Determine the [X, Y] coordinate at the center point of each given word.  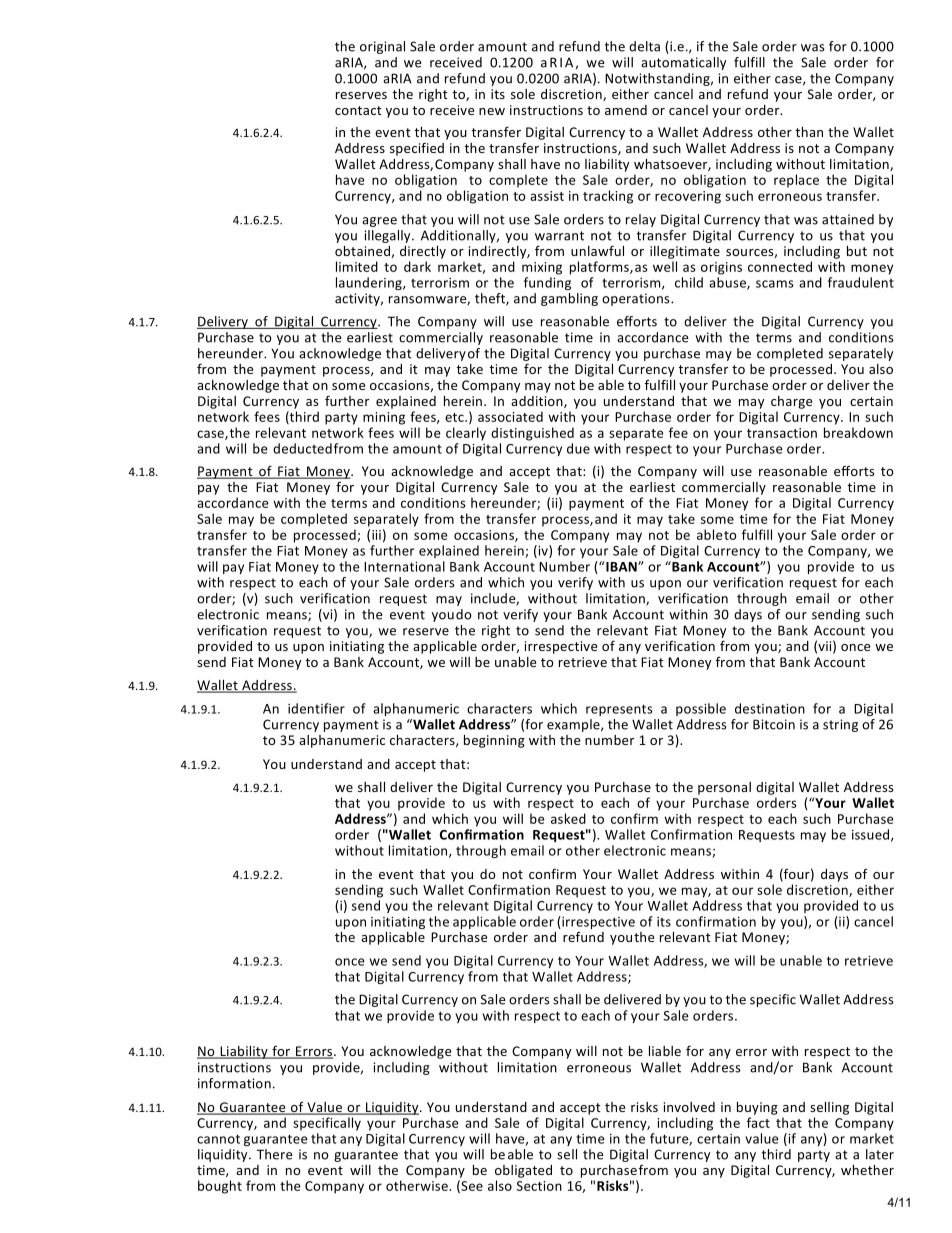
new [492, 111]
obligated [523, 1171]
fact [758, 1122]
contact [358, 110]
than [809, 132]
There [274, 1154]
